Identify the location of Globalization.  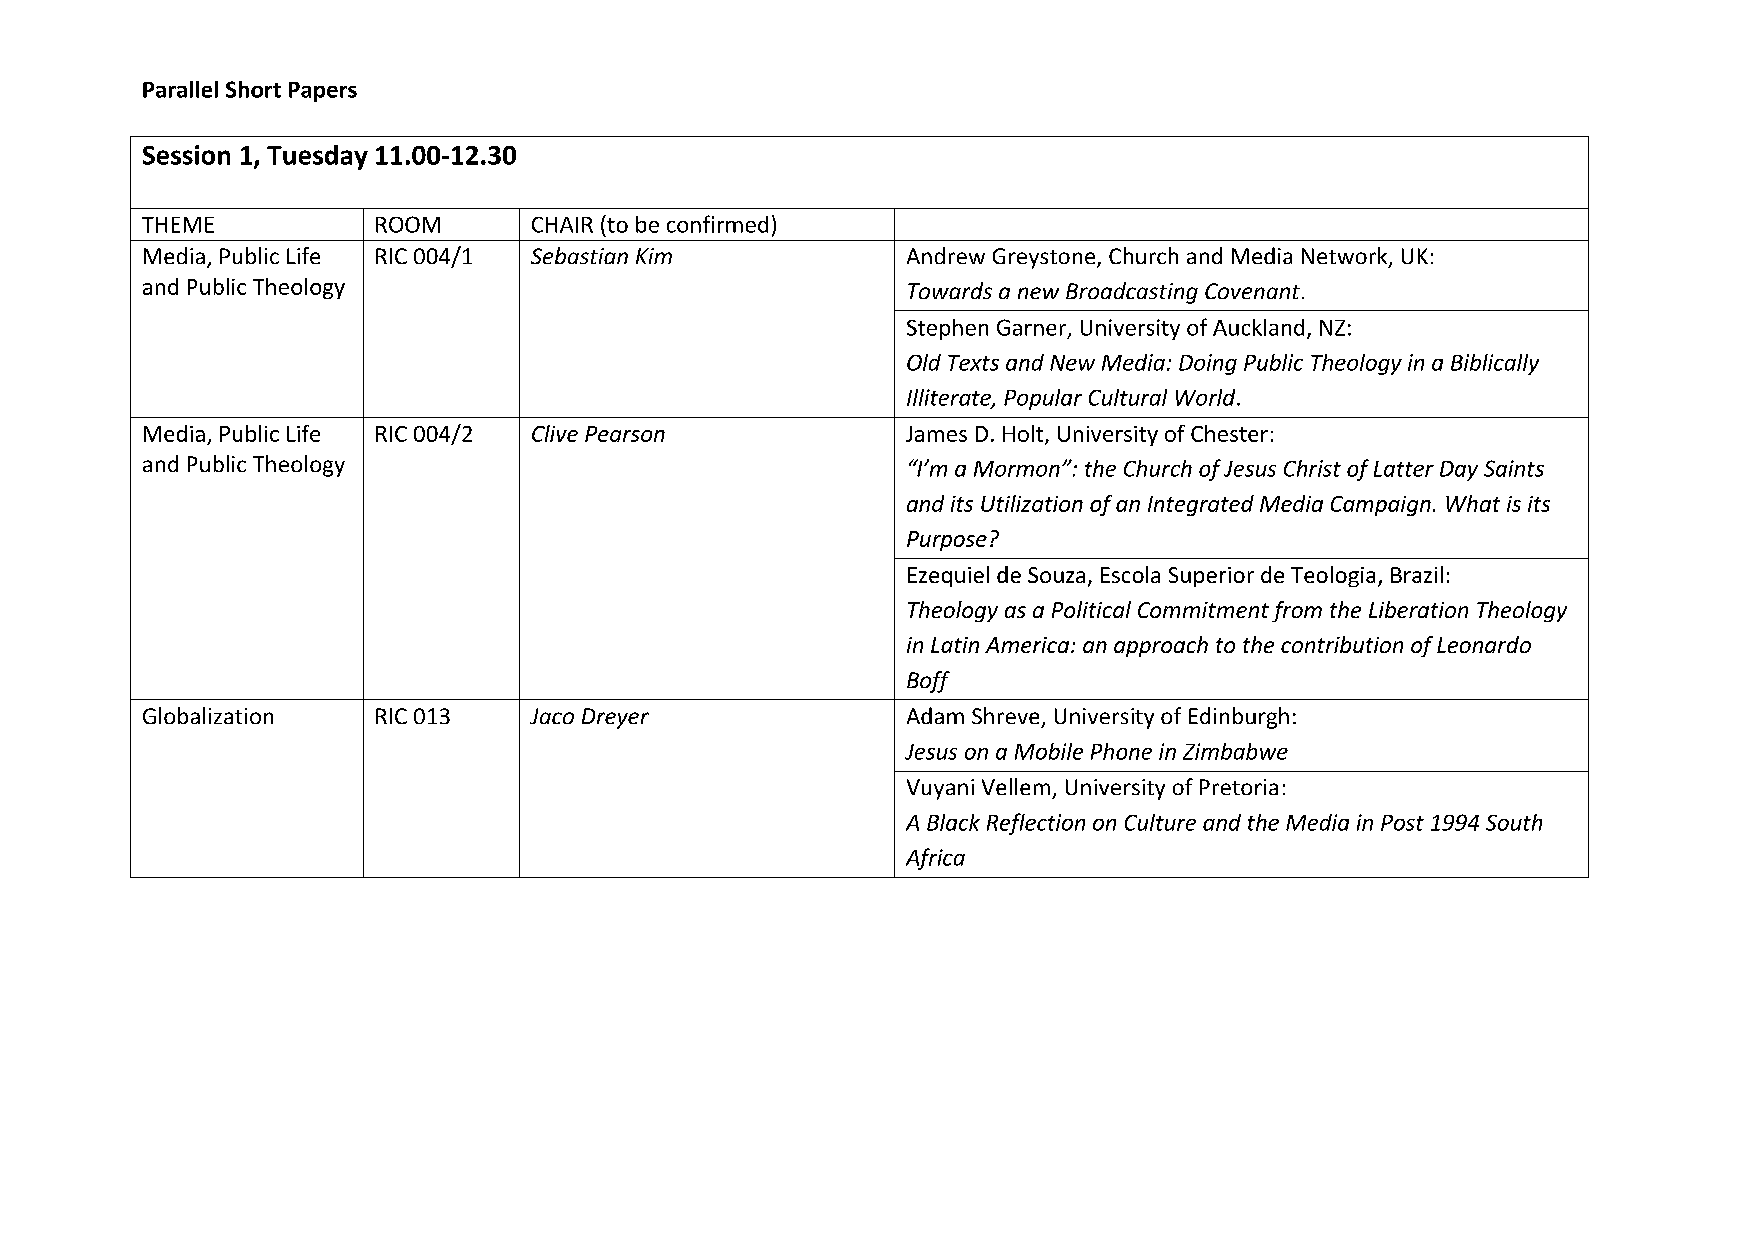
(208, 715).
